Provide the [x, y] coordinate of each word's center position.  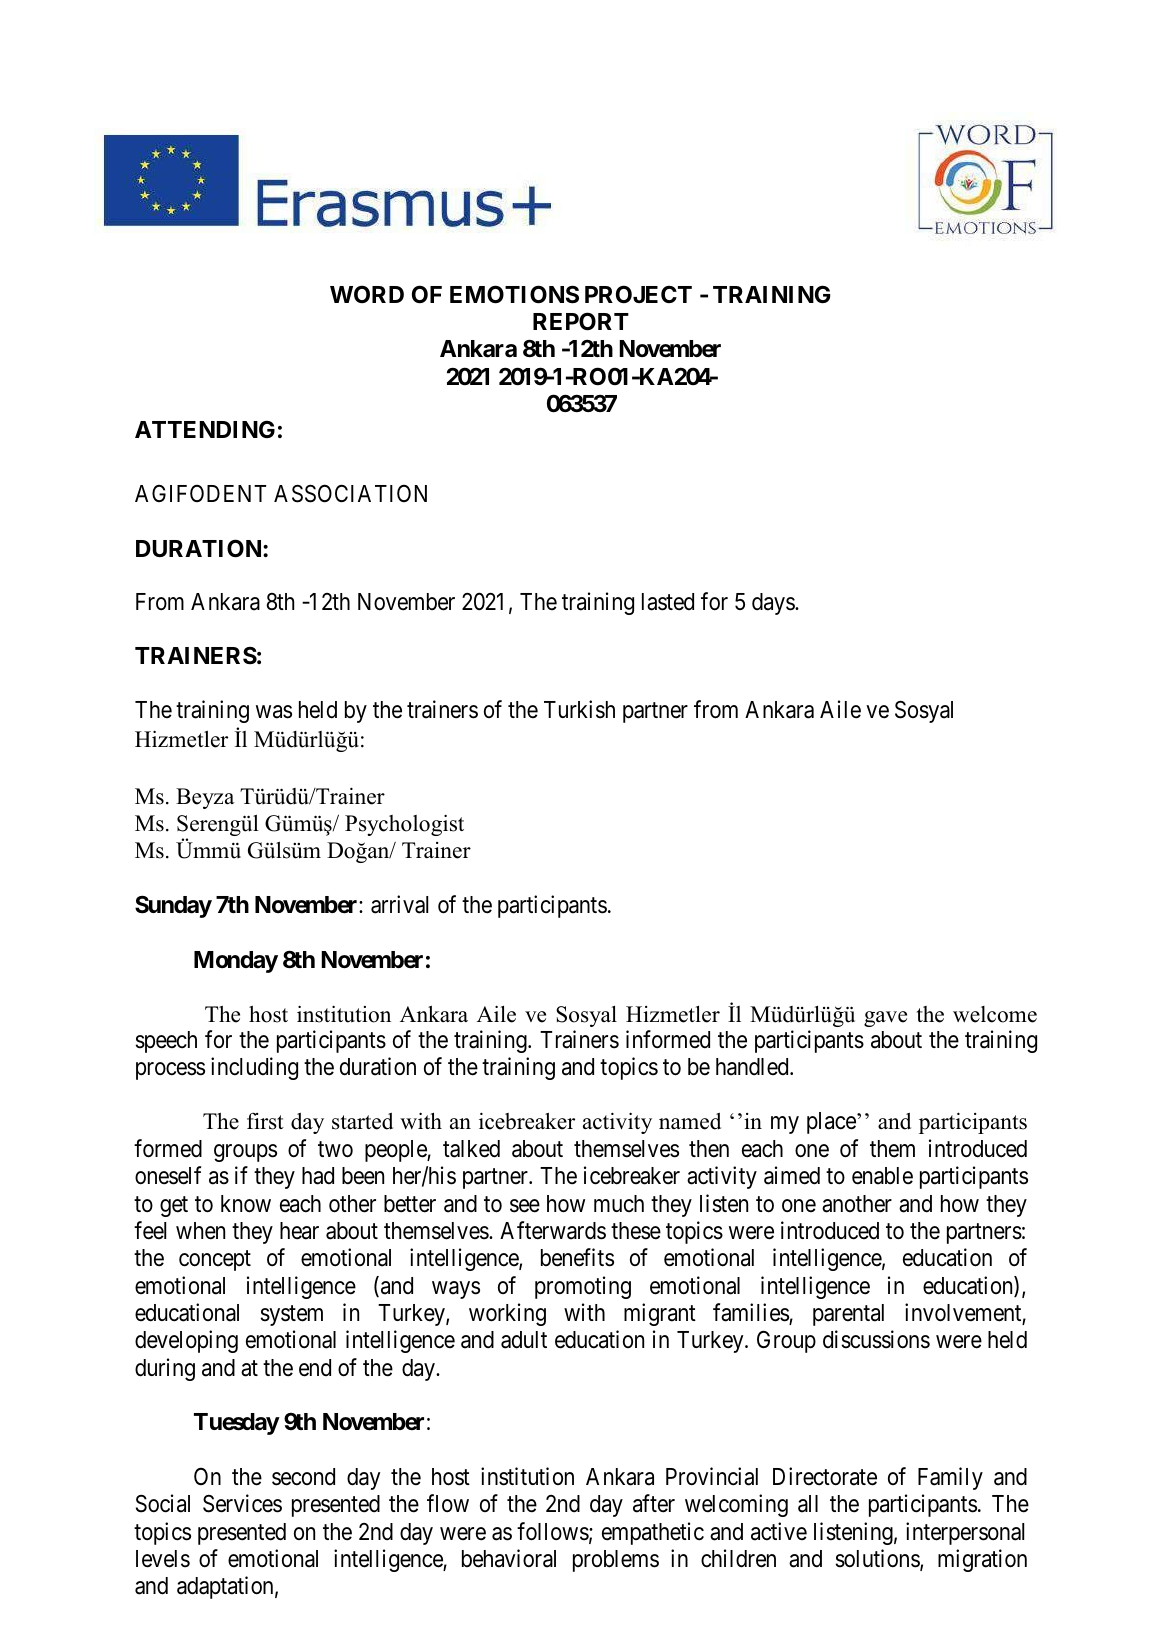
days [774, 604]
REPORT [581, 321]
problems [616, 1561]
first [265, 1121]
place [831, 1123]
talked [471, 1149]
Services [242, 1503]
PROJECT [638, 294]
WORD [367, 294]
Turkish [579, 709]
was [274, 712]
